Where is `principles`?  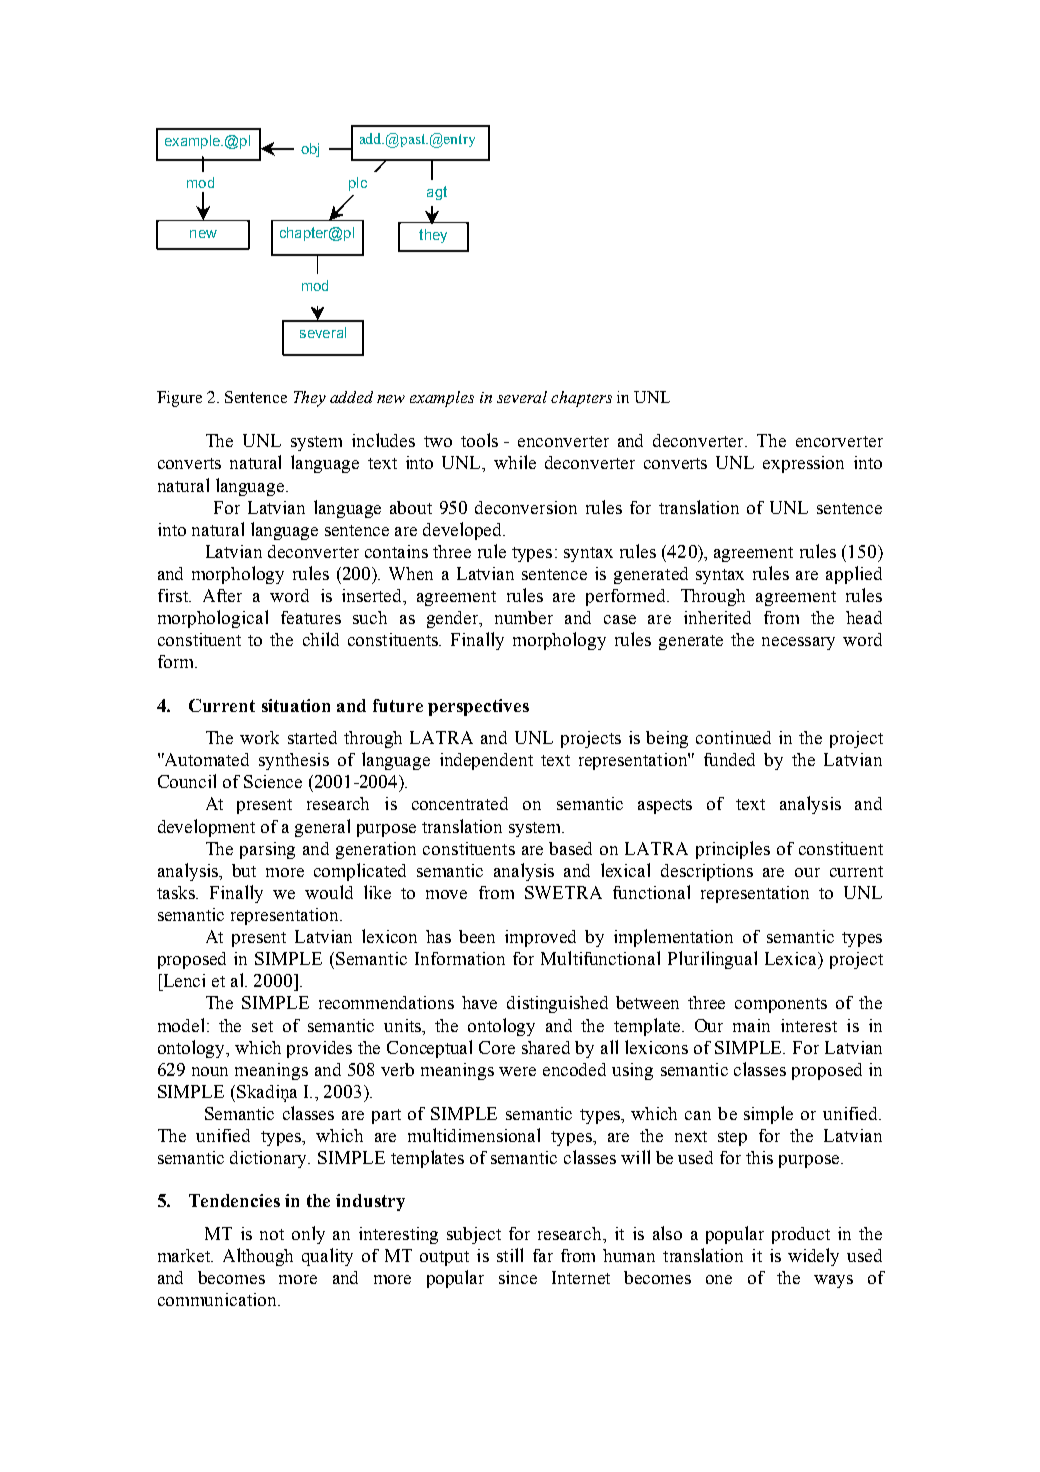 principles is located at coordinates (733, 850).
